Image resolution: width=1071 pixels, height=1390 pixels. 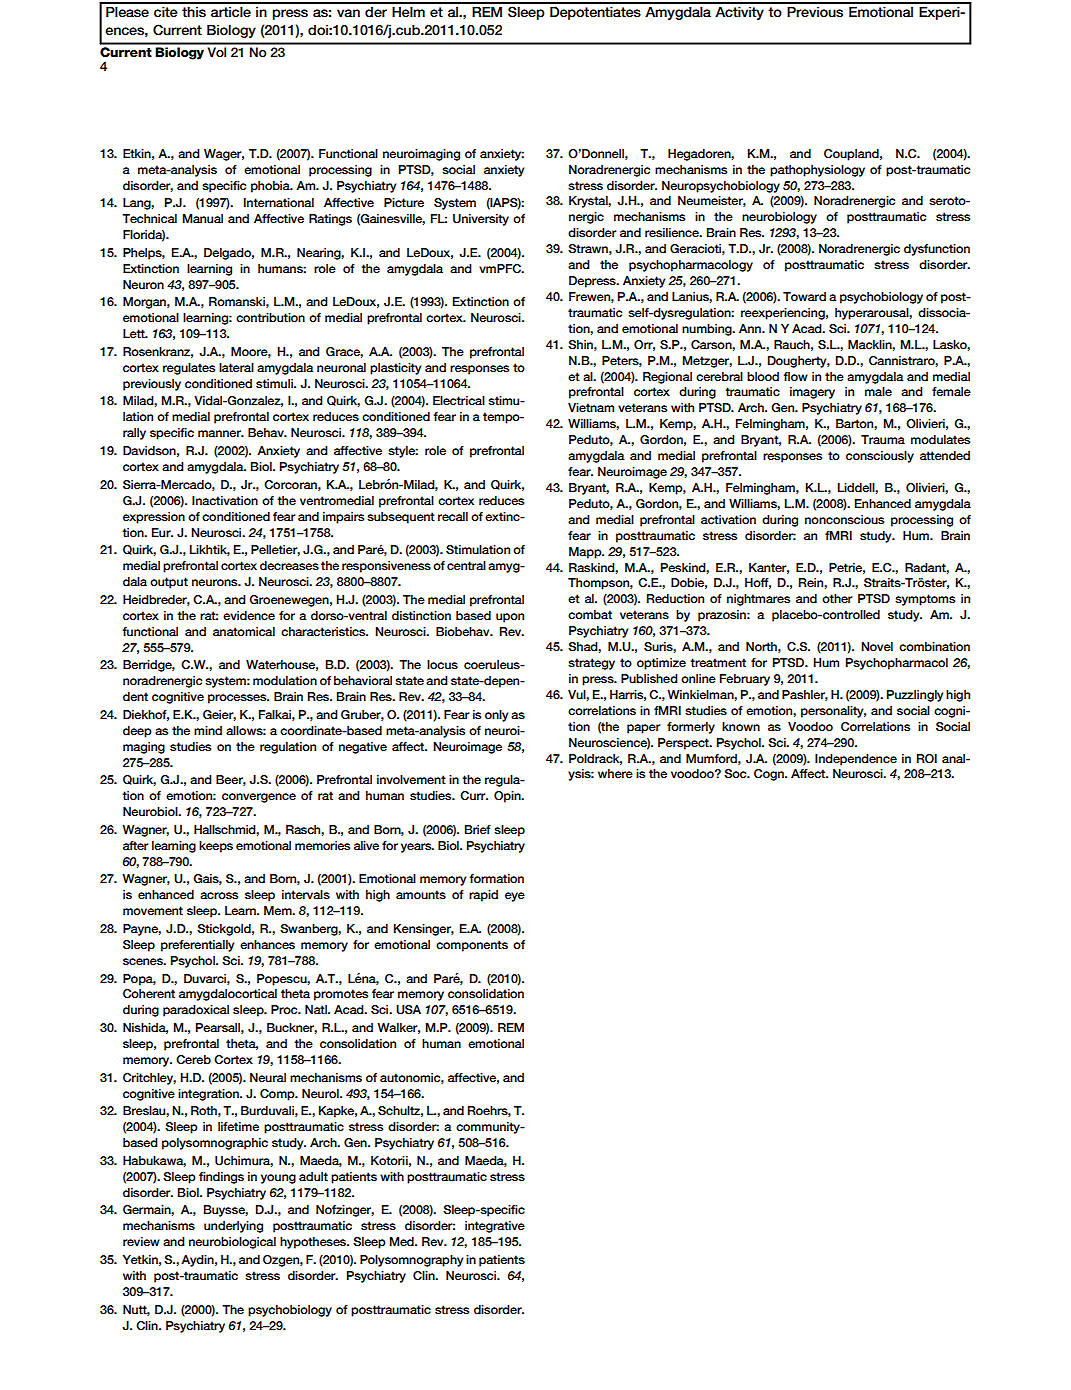 I want to click on Helm, so click(x=408, y=12).
